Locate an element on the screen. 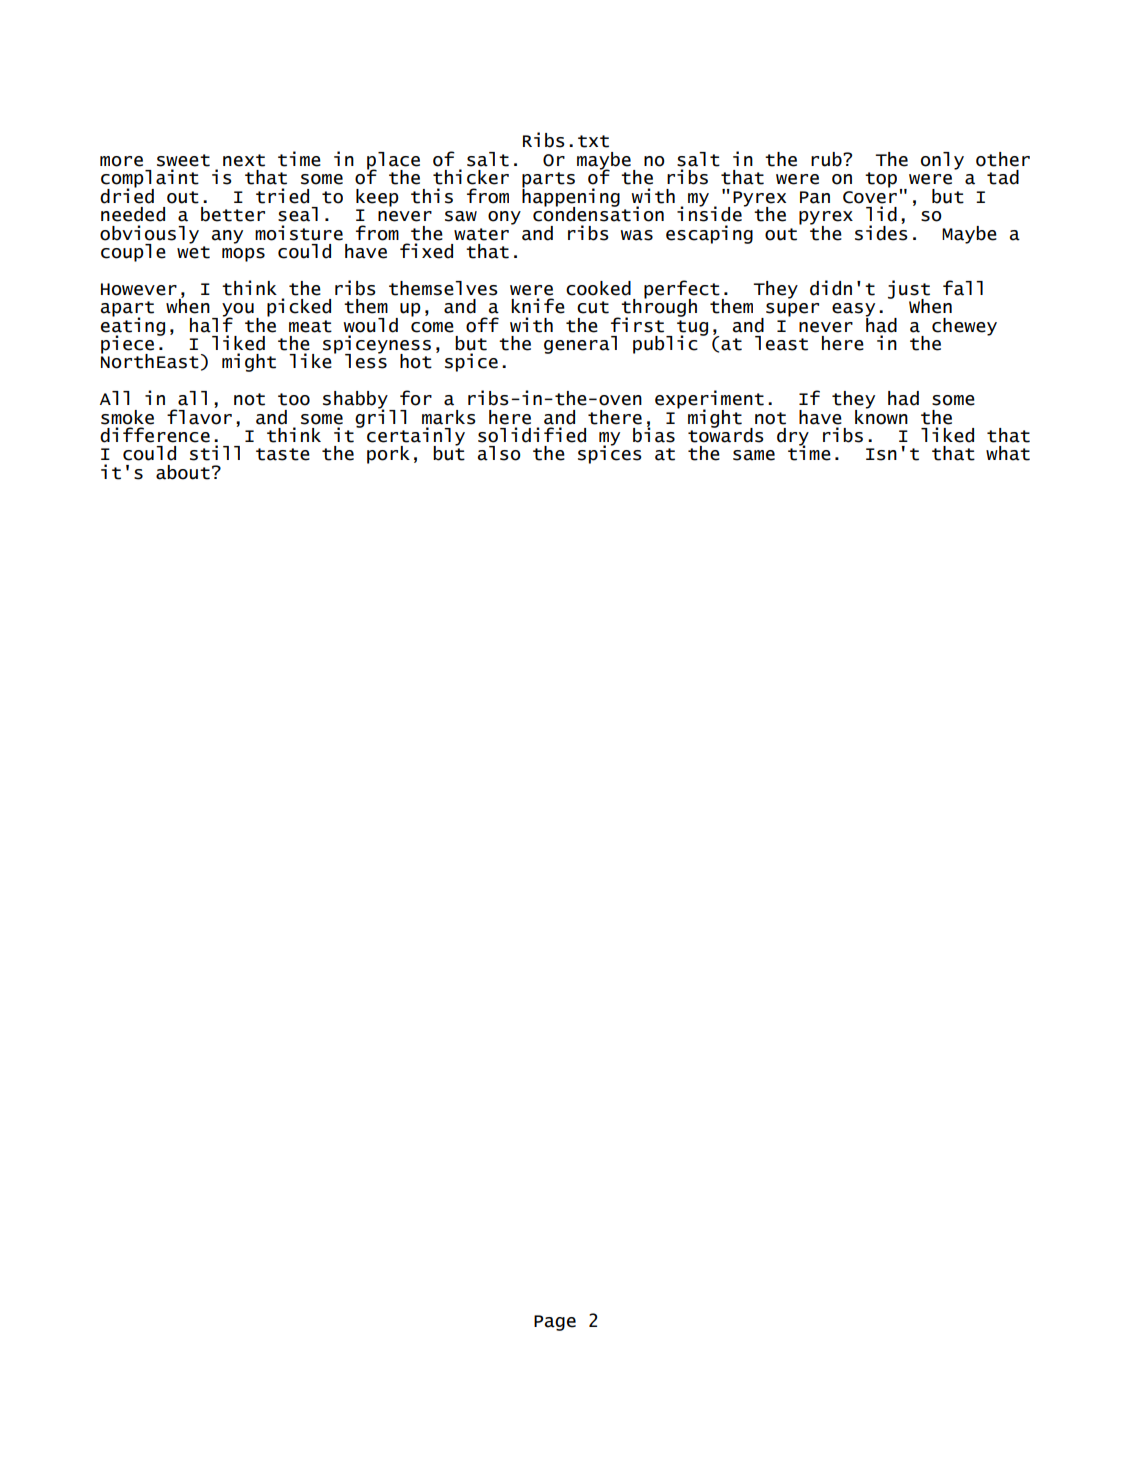 This screenshot has width=1132, height=1464. happening is located at coordinates (571, 197).
